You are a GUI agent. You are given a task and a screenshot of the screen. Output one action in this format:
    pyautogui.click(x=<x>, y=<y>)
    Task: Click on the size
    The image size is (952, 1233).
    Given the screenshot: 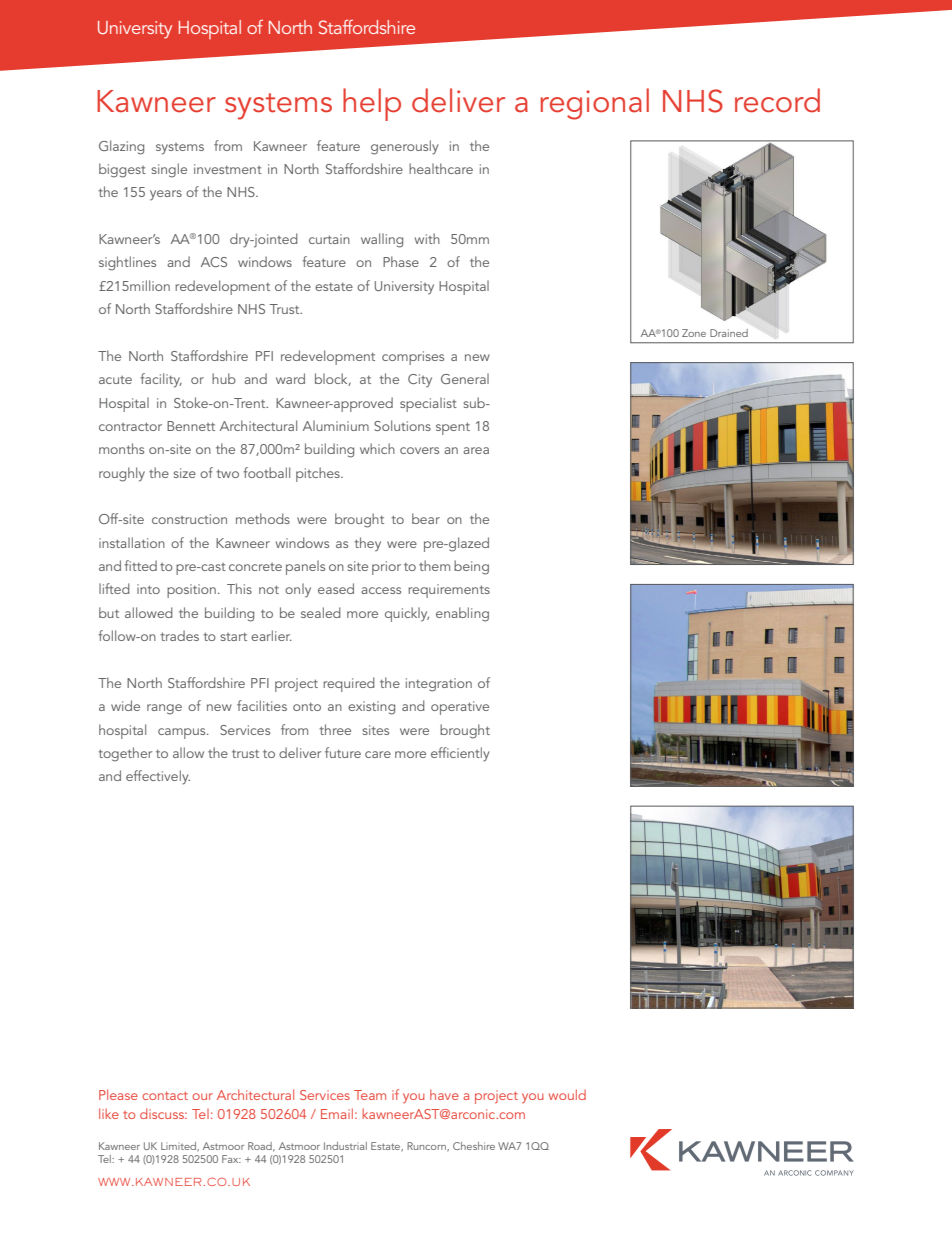 What is the action you would take?
    pyautogui.click(x=184, y=473)
